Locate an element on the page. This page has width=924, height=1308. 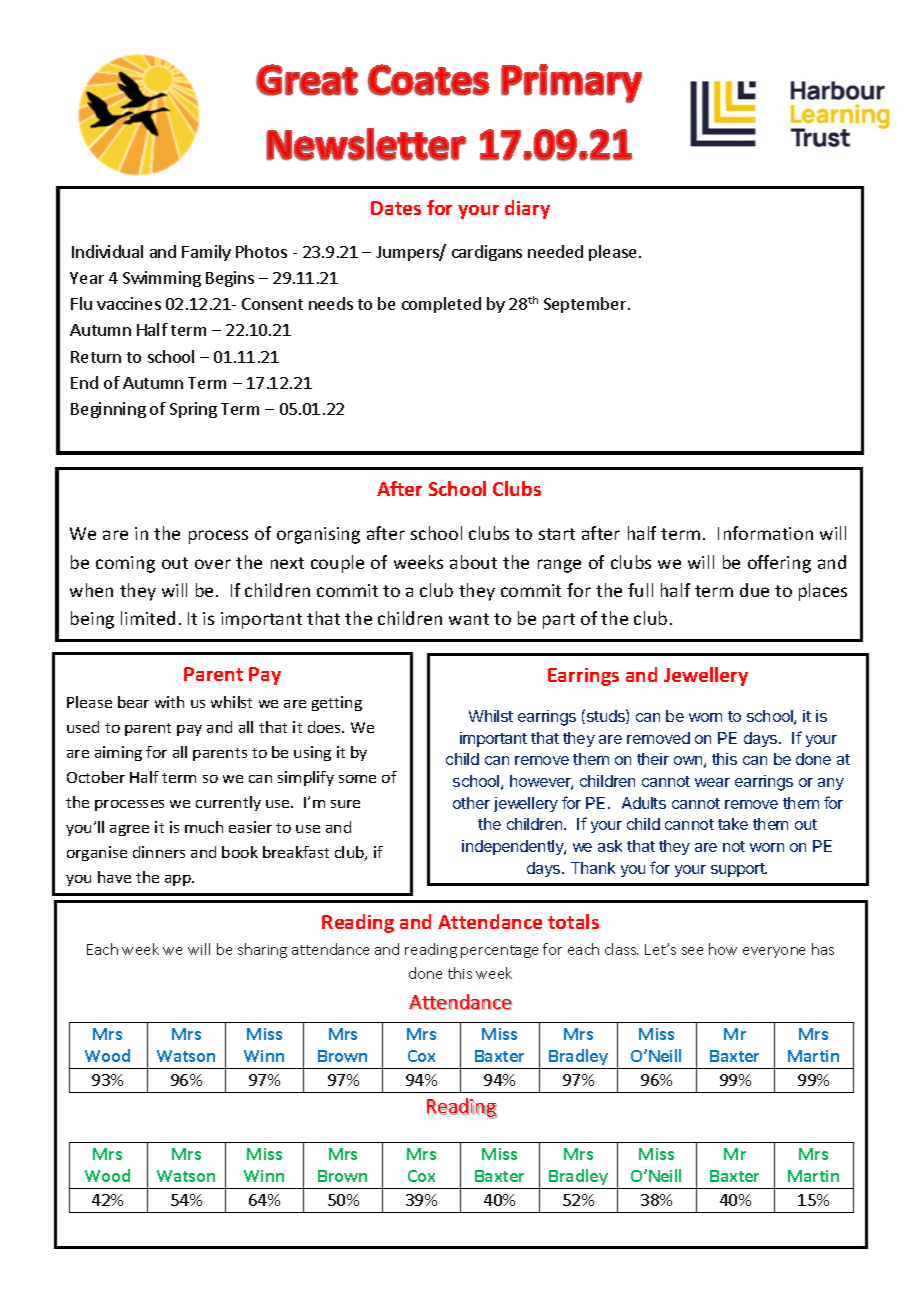
Dates is located at coordinates (396, 208).
